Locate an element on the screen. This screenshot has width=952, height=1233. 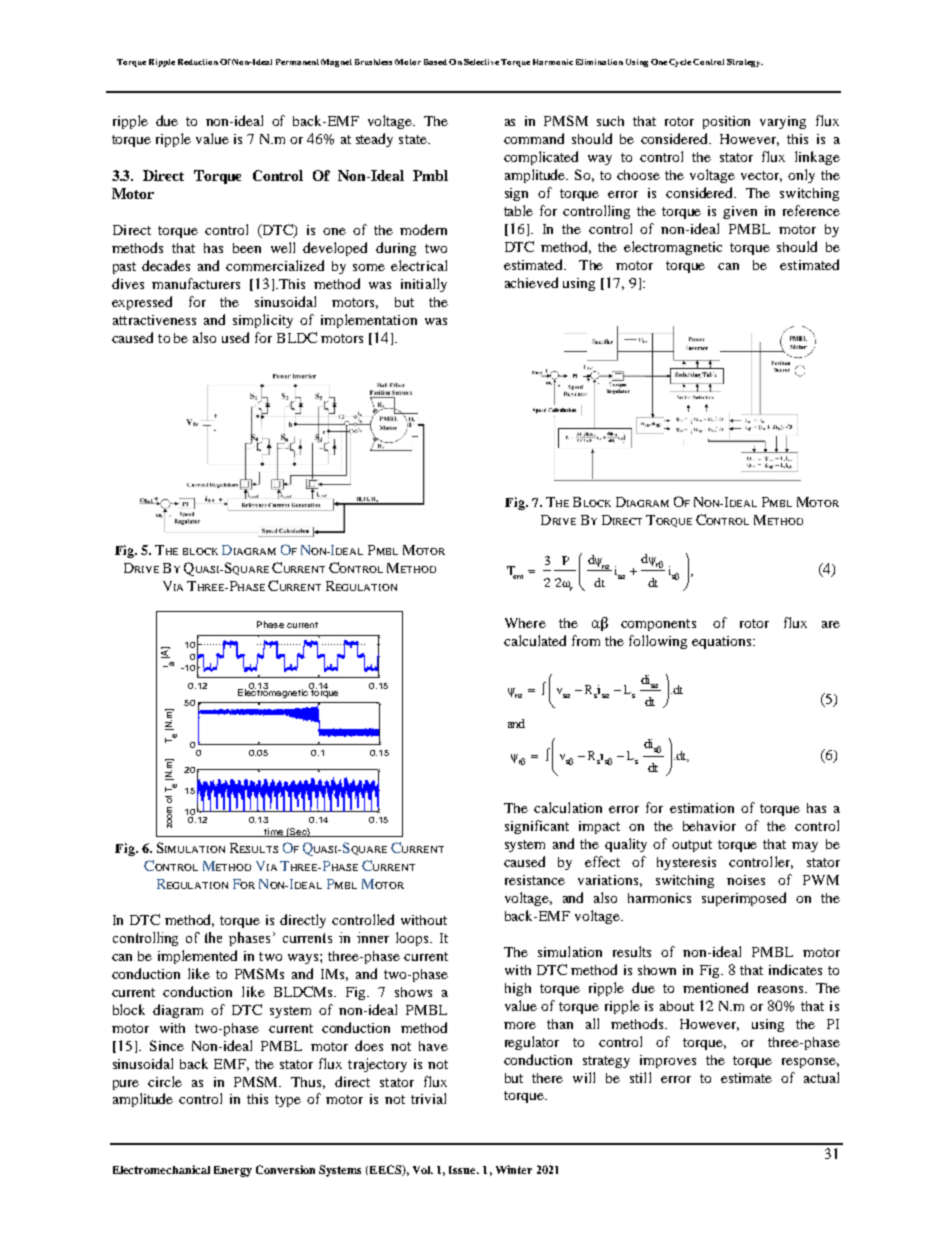
noises is located at coordinates (746, 880).
